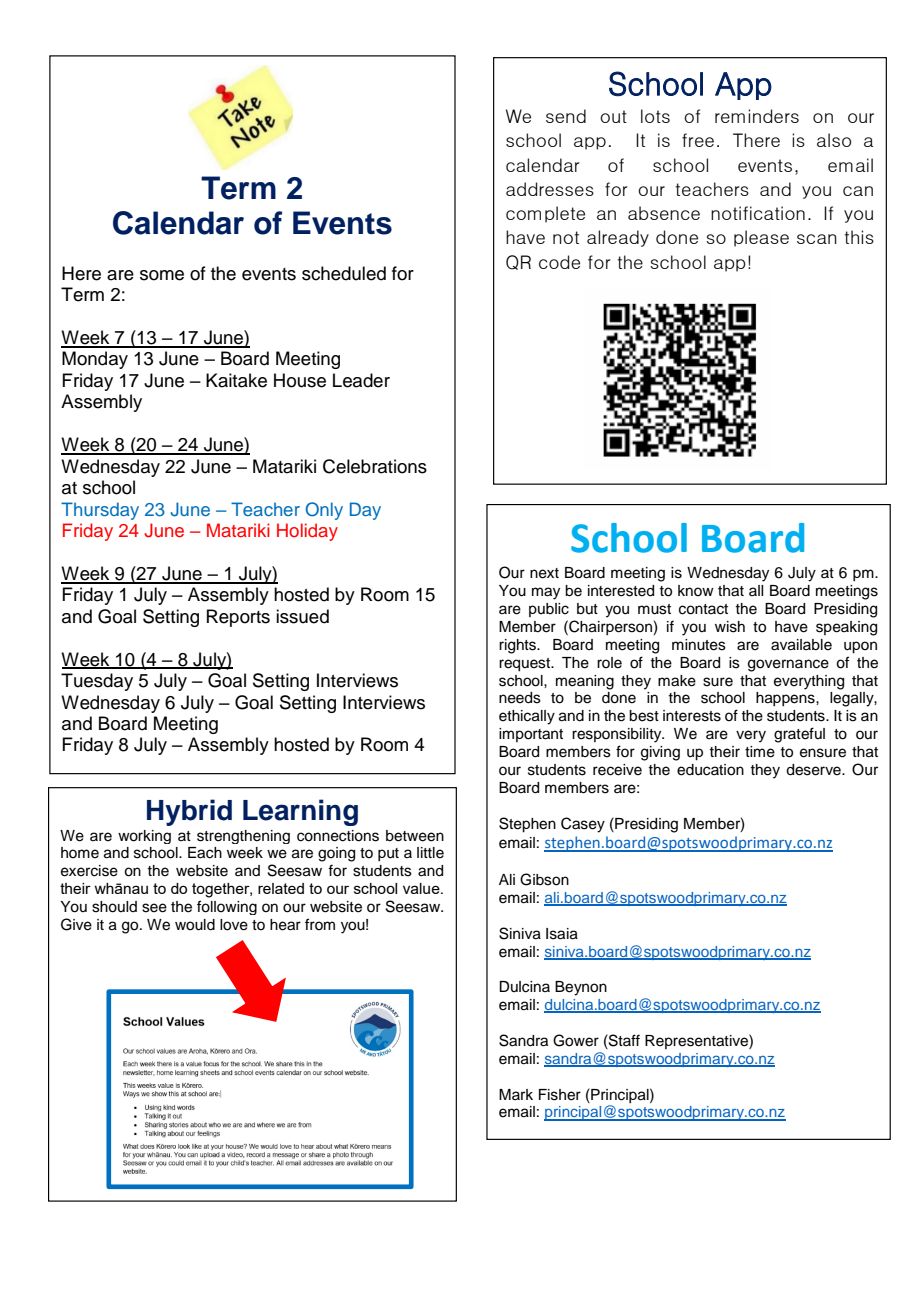 This document has height=1308, width=924. Describe the element at coordinates (195, 925) in the document. I see `would` at that location.
